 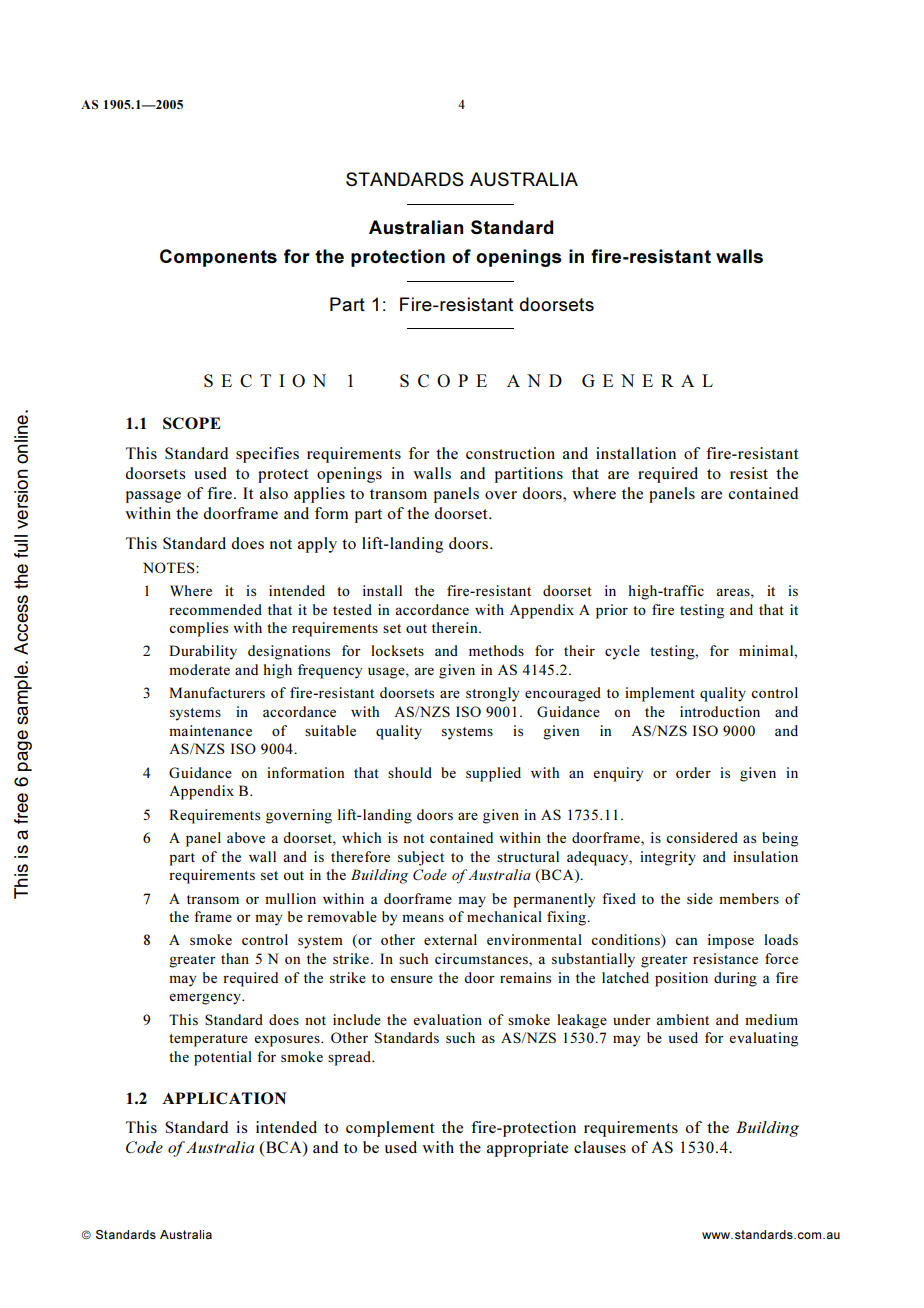 What do you see at coordinates (421, 858) in the page?
I see `subject` at bounding box center [421, 858].
